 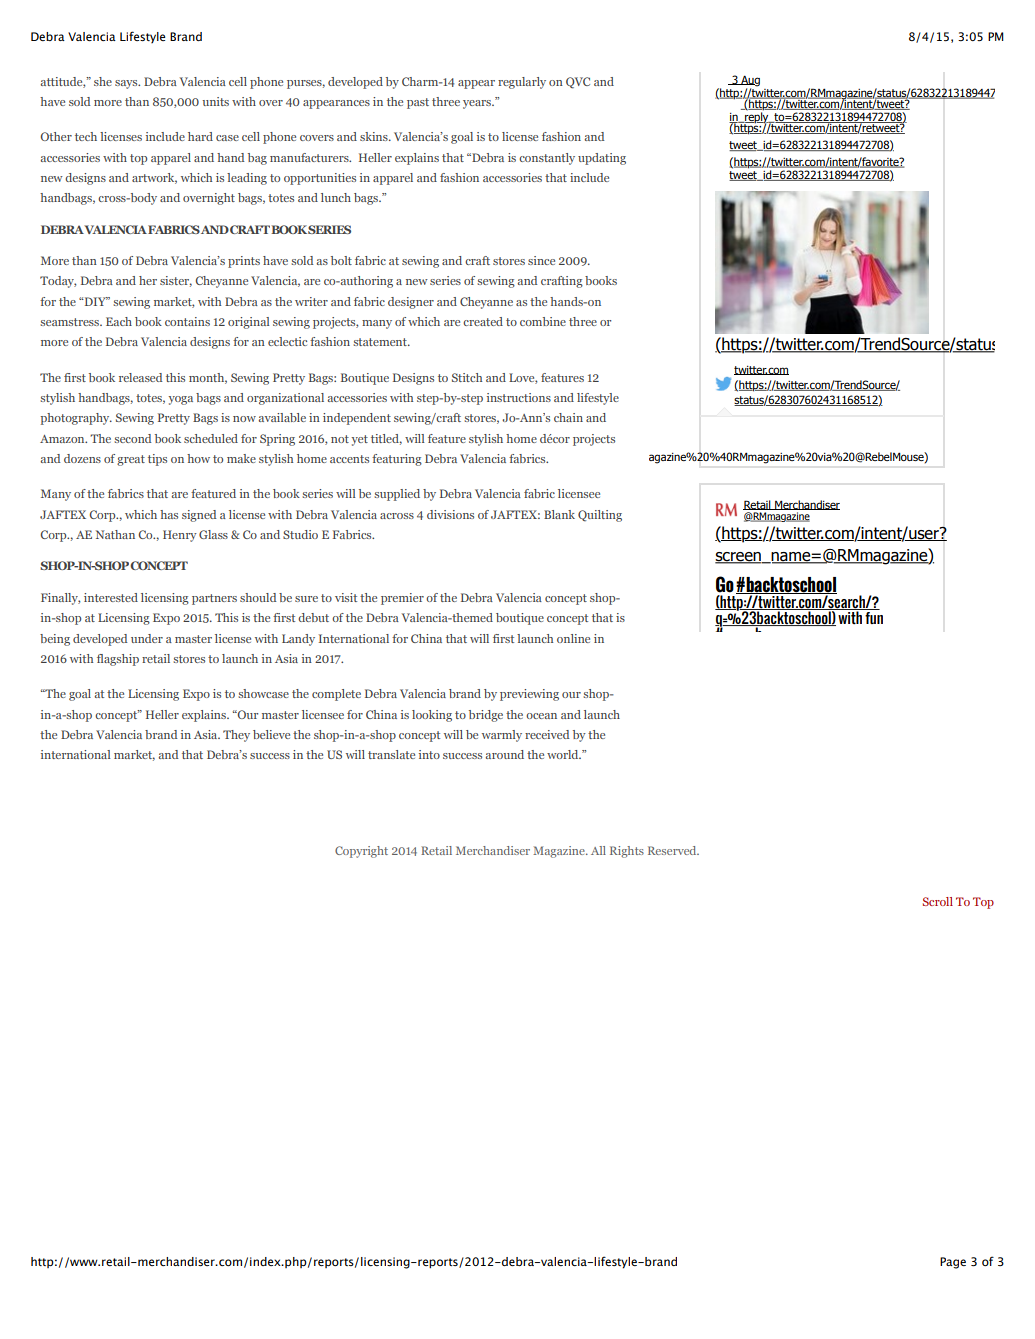 I want to click on Copyright, so click(x=361, y=852).
